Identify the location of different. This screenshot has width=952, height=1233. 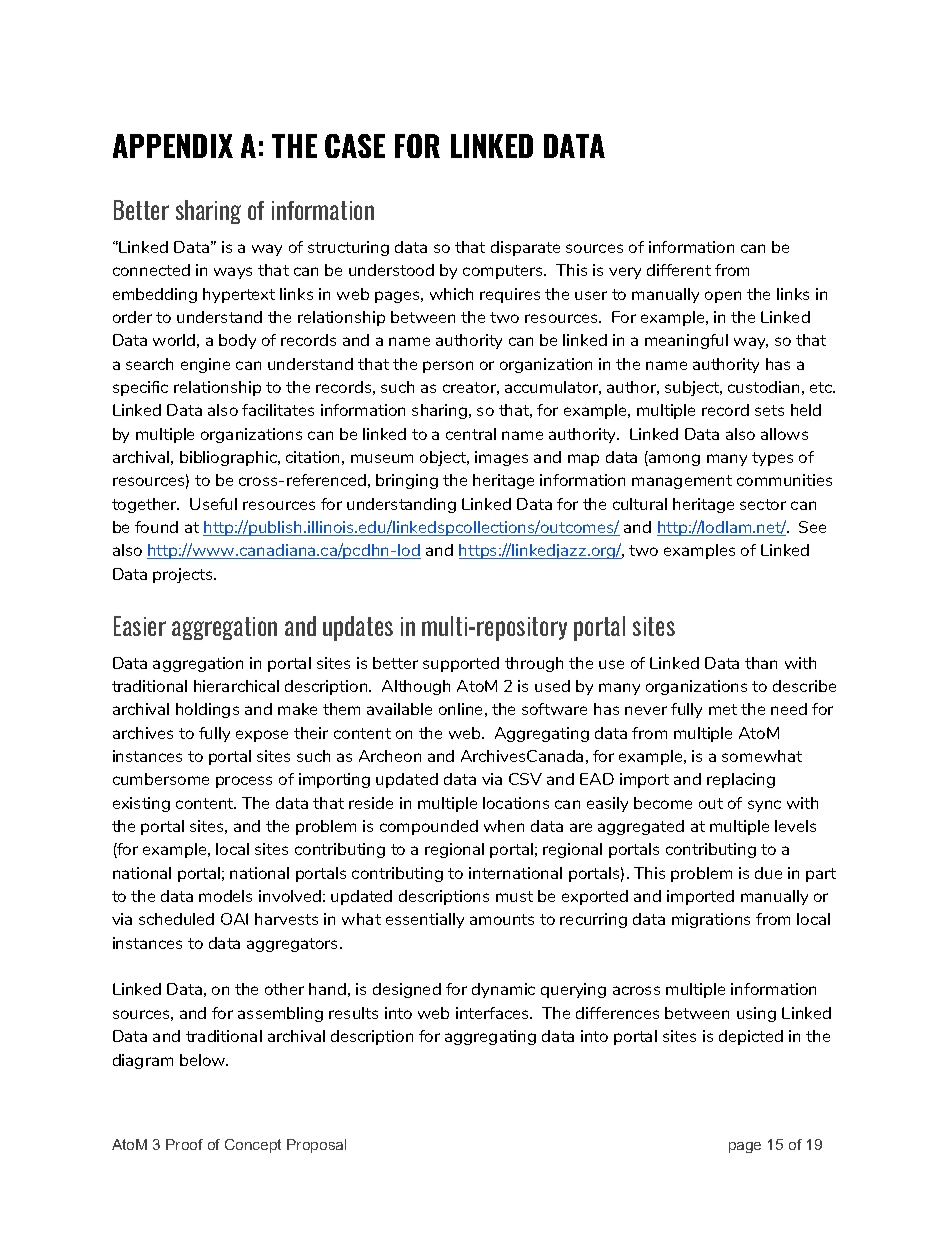
(679, 270).
